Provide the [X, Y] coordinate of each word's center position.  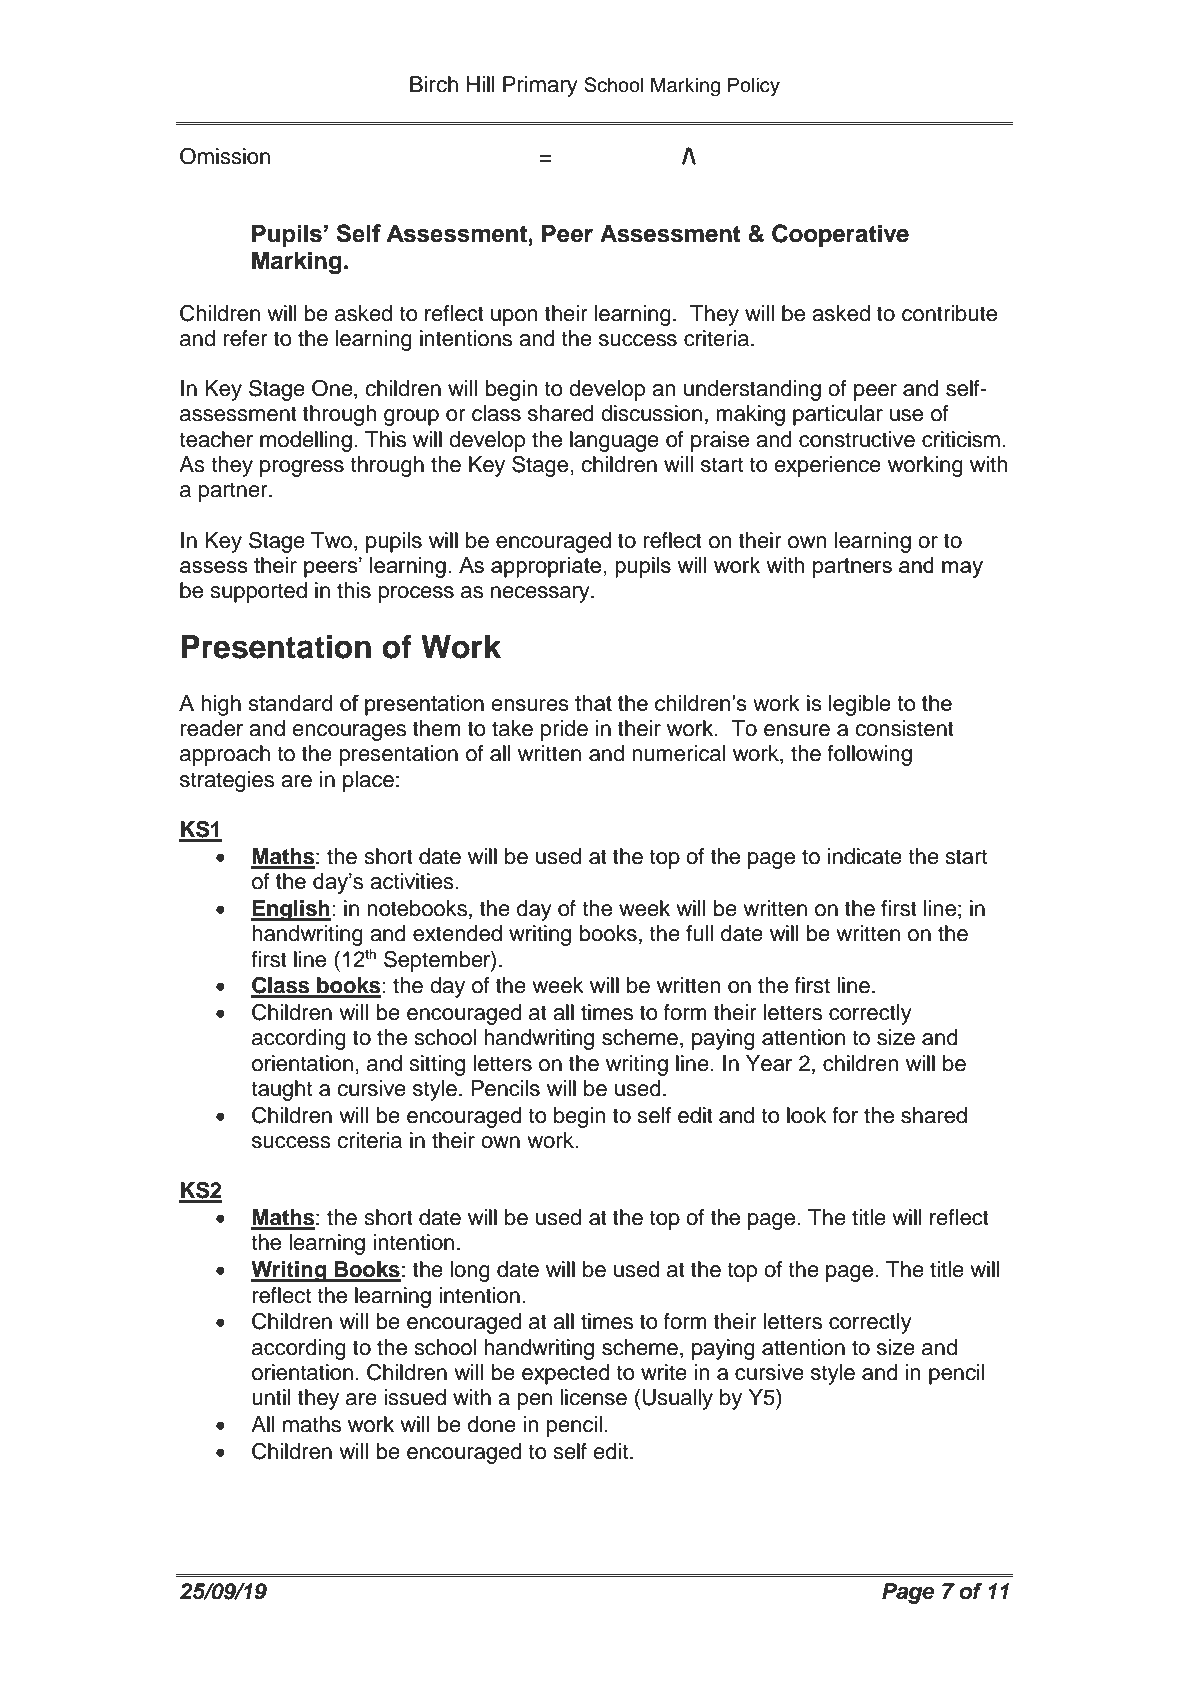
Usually [678, 1399]
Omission [225, 156]
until [271, 1397]
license [593, 1397]
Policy [754, 87]
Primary [540, 86]
